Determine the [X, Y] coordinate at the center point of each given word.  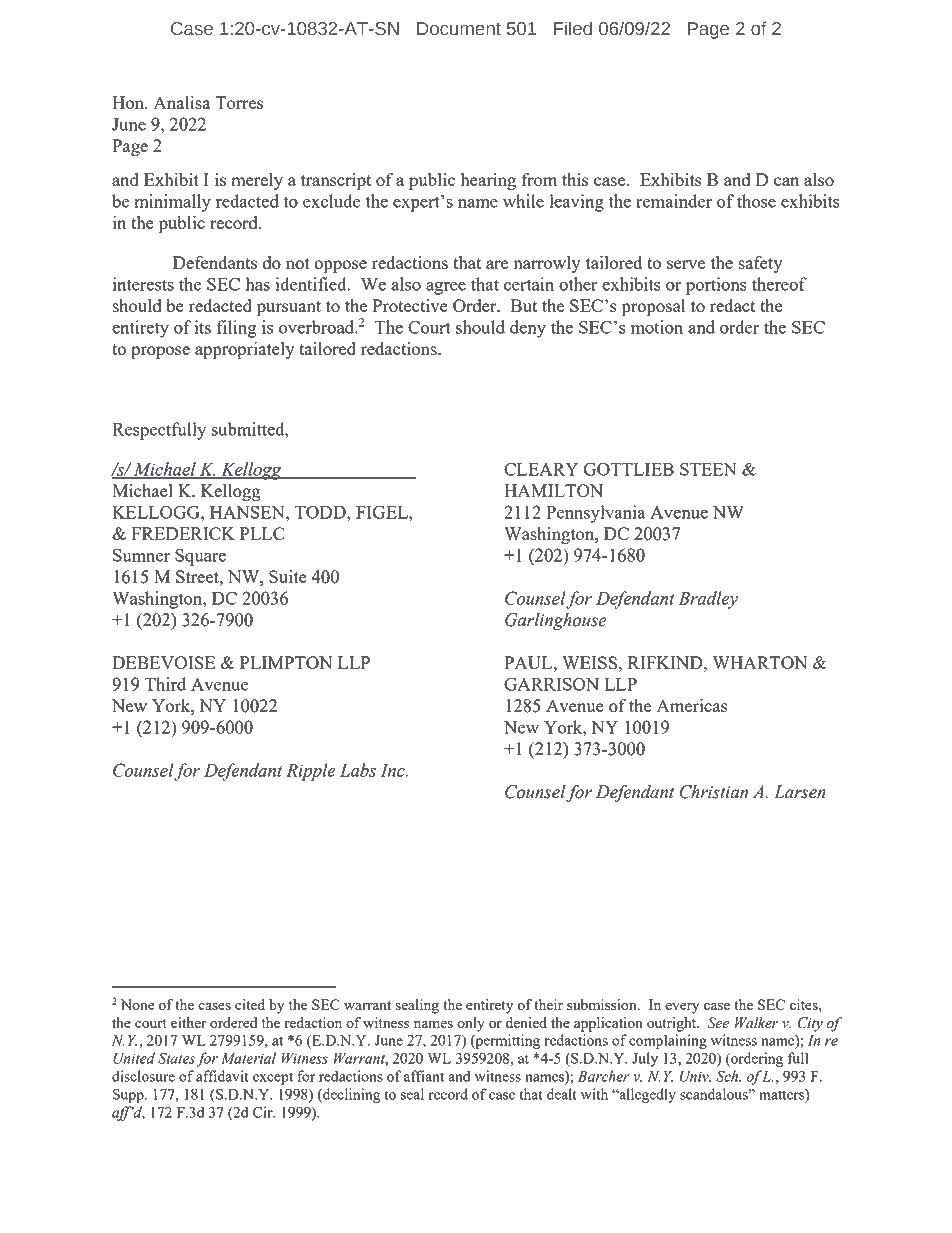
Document [459, 29]
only [471, 1024]
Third [165, 684]
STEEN [708, 469]
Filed [573, 28]
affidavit [222, 1076]
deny [528, 329]
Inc [394, 770]
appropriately [244, 351]
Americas [692, 705]
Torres [239, 102]
